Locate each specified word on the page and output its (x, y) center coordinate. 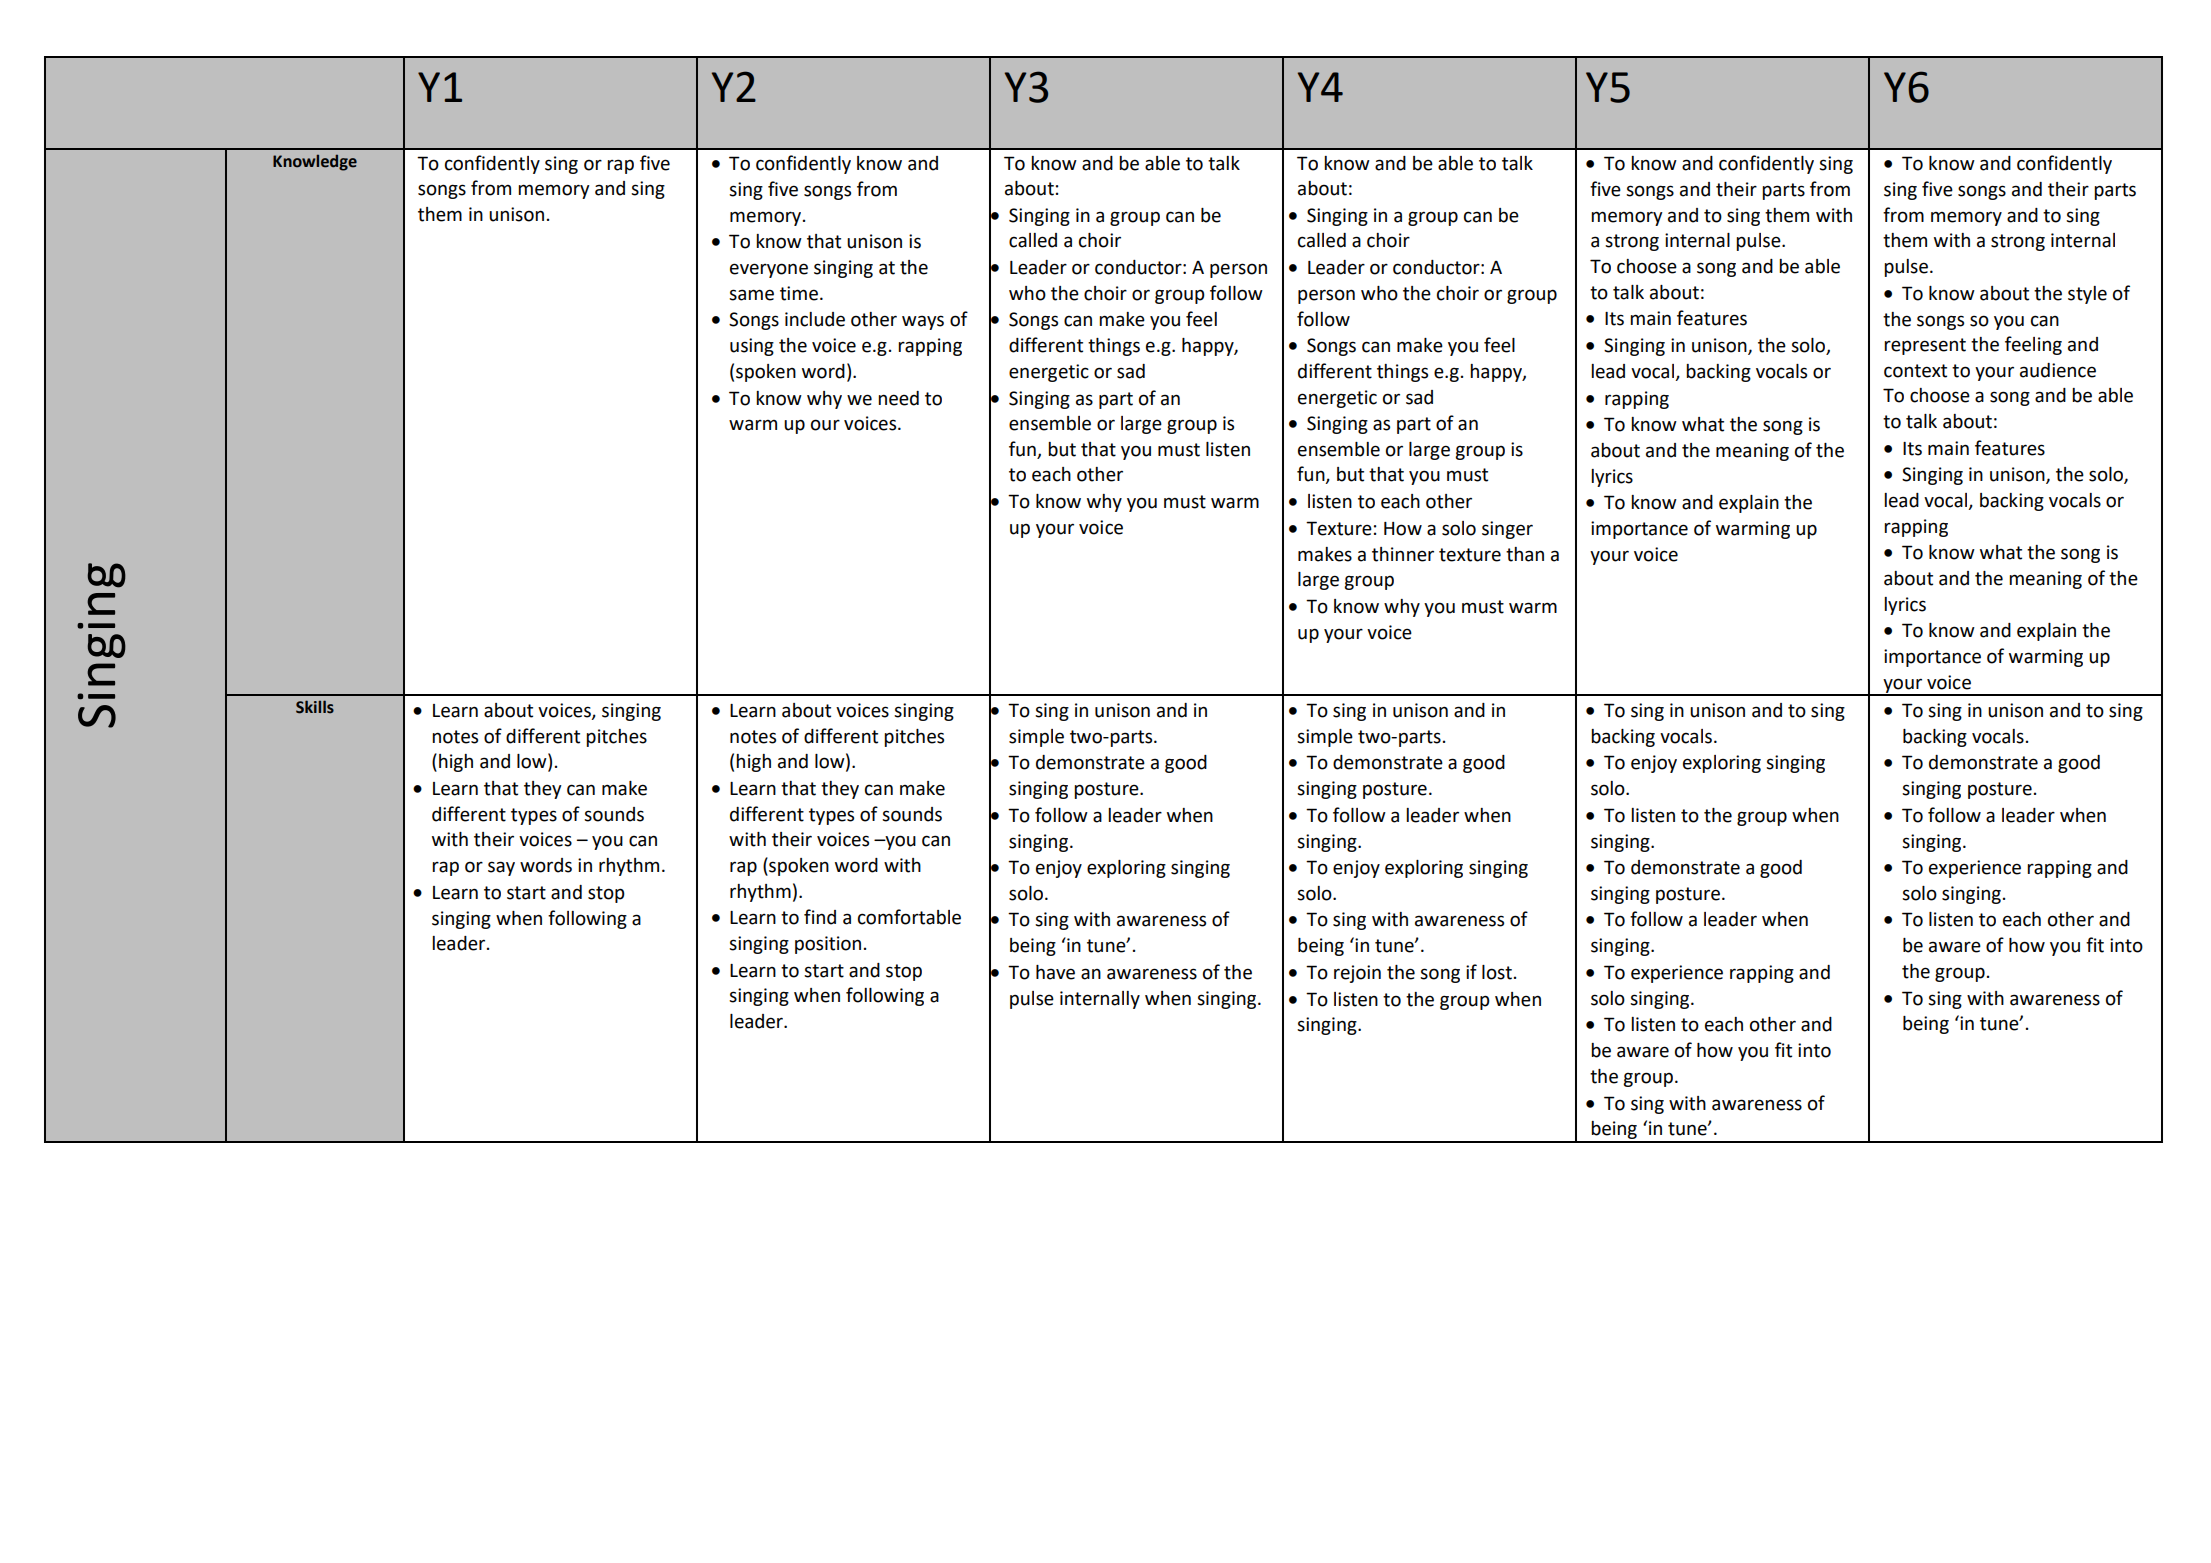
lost (1497, 972)
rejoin (1357, 974)
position (828, 945)
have (1055, 972)
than (1525, 554)
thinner (1403, 554)
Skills (315, 707)
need (898, 398)
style (2087, 295)
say (501, 868)
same (751, 295)
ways (923, 322)
